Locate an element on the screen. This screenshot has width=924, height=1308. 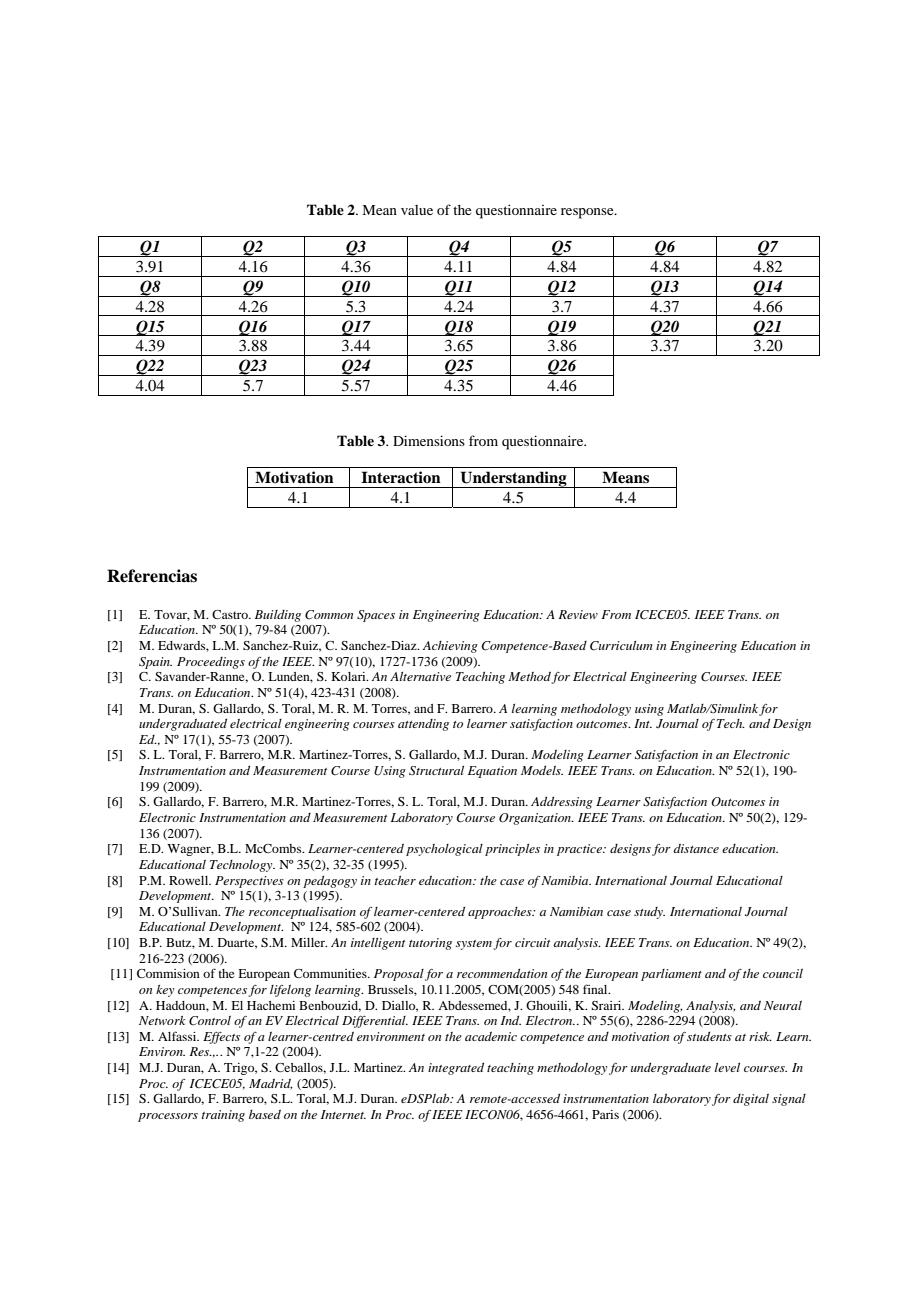
Curriculum is located at coordinates (621, 646).
